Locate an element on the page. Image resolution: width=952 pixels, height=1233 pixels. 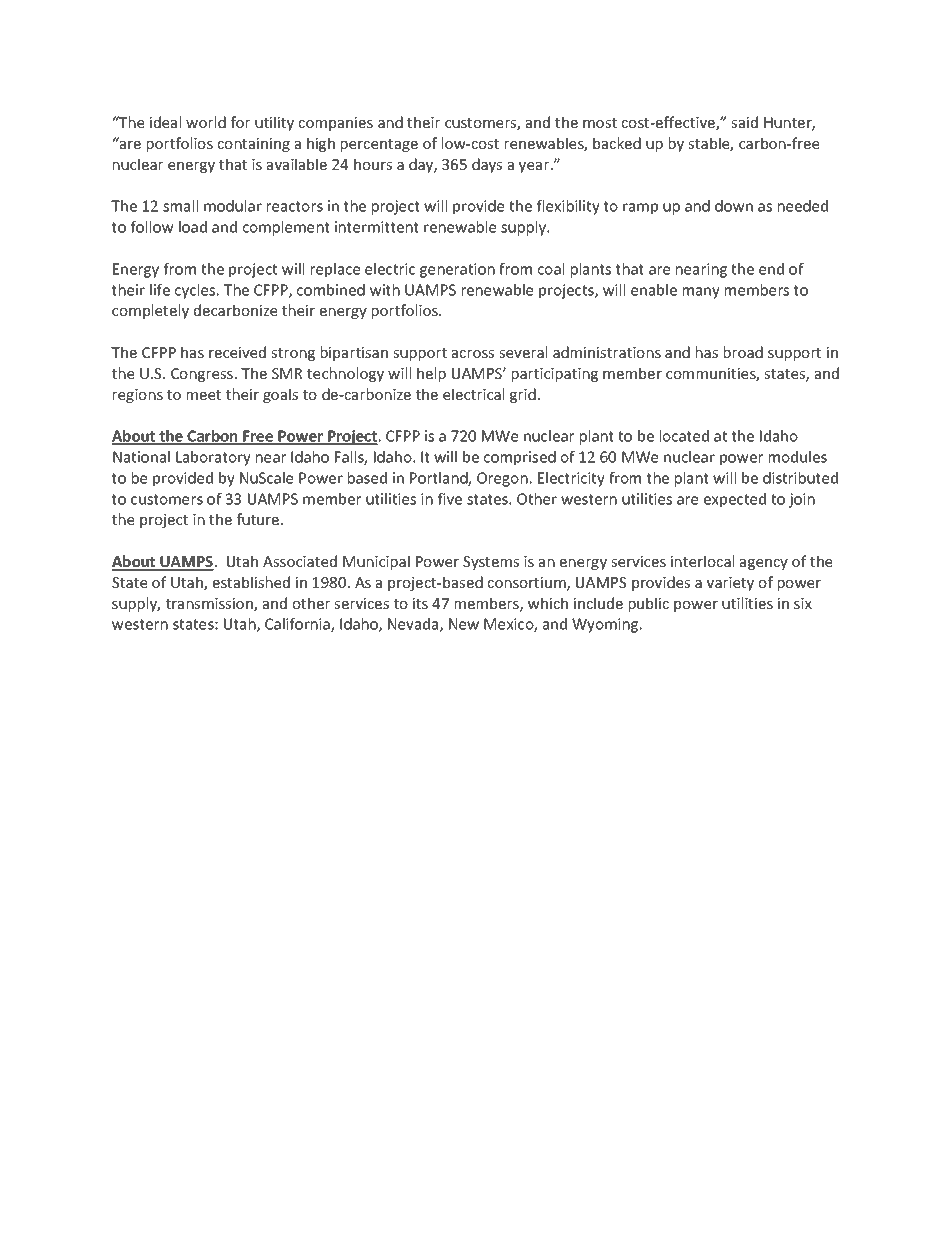
days is located at coordinates (487, 165).
